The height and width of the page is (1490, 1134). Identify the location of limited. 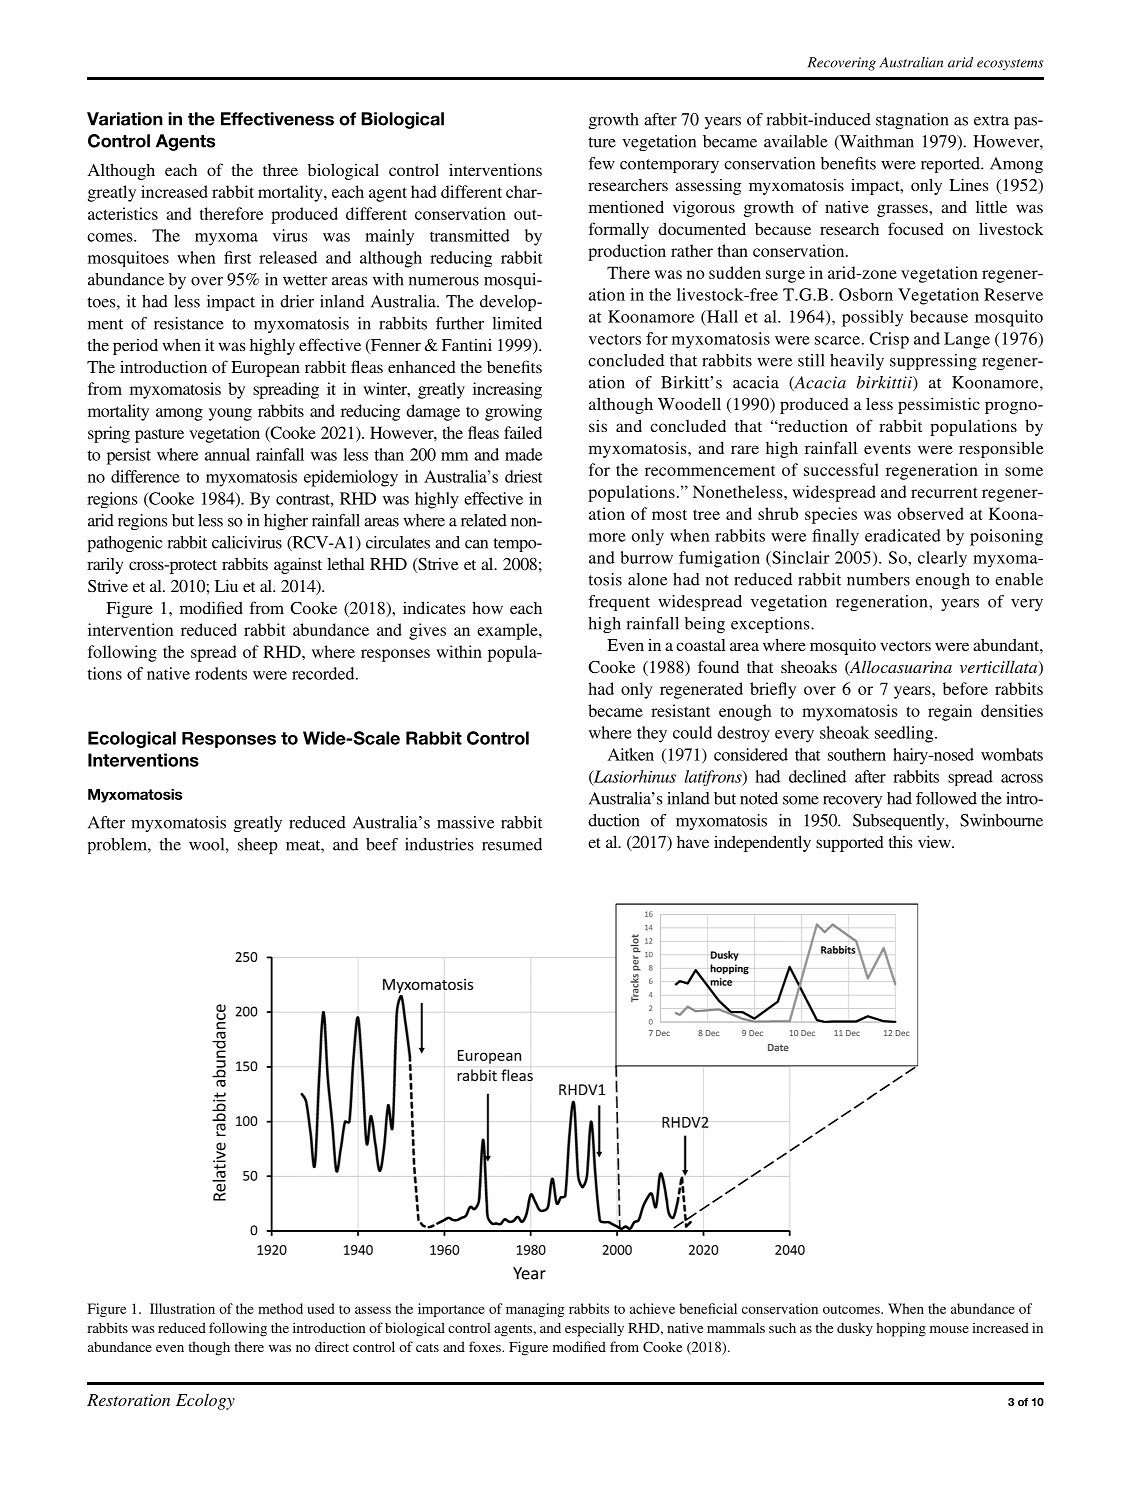
(517, 323).
